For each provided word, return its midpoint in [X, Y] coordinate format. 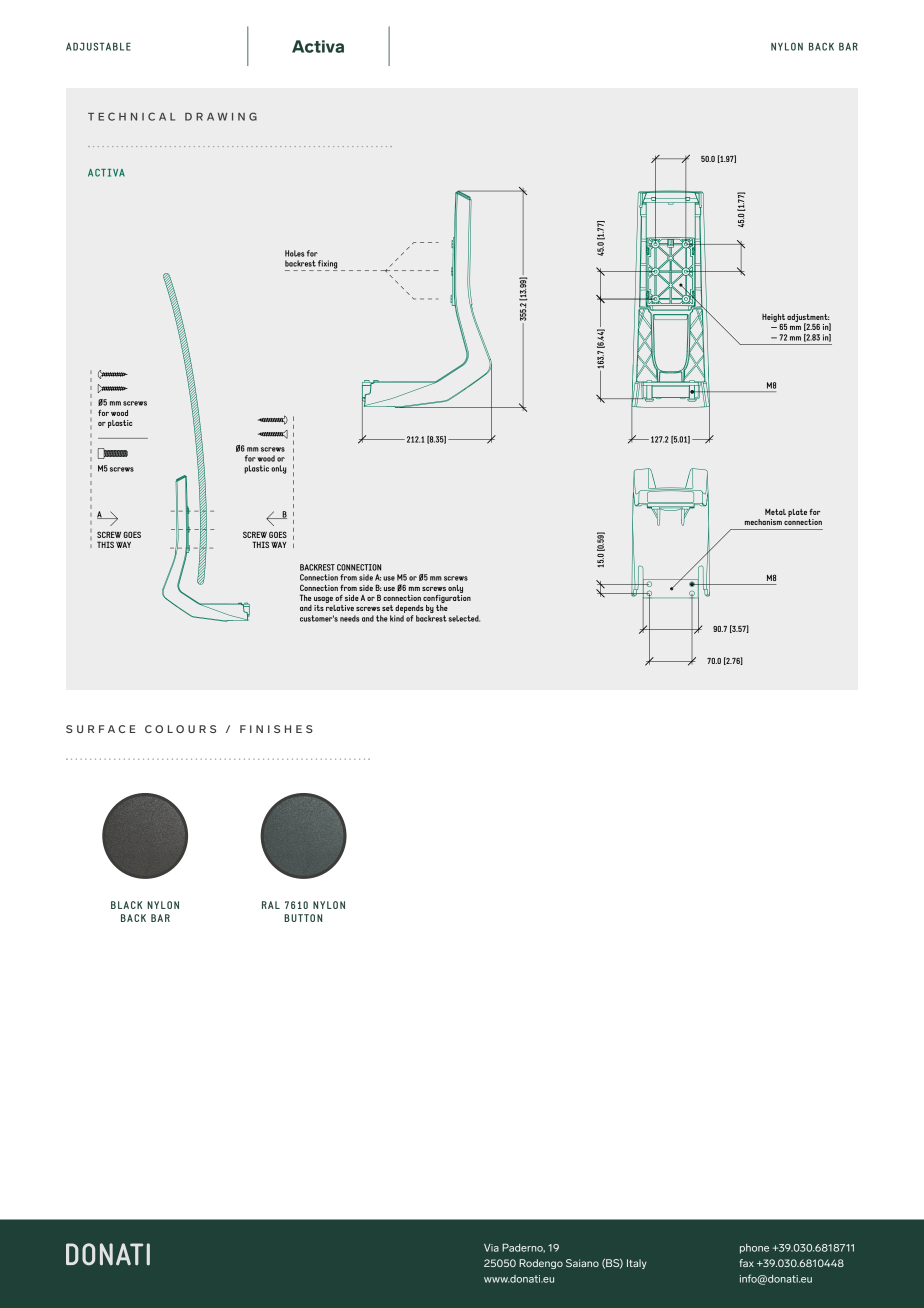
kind [397, 618]
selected [464, 618]
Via [491, 1248]
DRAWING [221, 116]
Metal [775, 512]
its [319, 608]
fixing [327, 265]
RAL [271, 905]
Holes [295, 253]
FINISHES [276, 729]
